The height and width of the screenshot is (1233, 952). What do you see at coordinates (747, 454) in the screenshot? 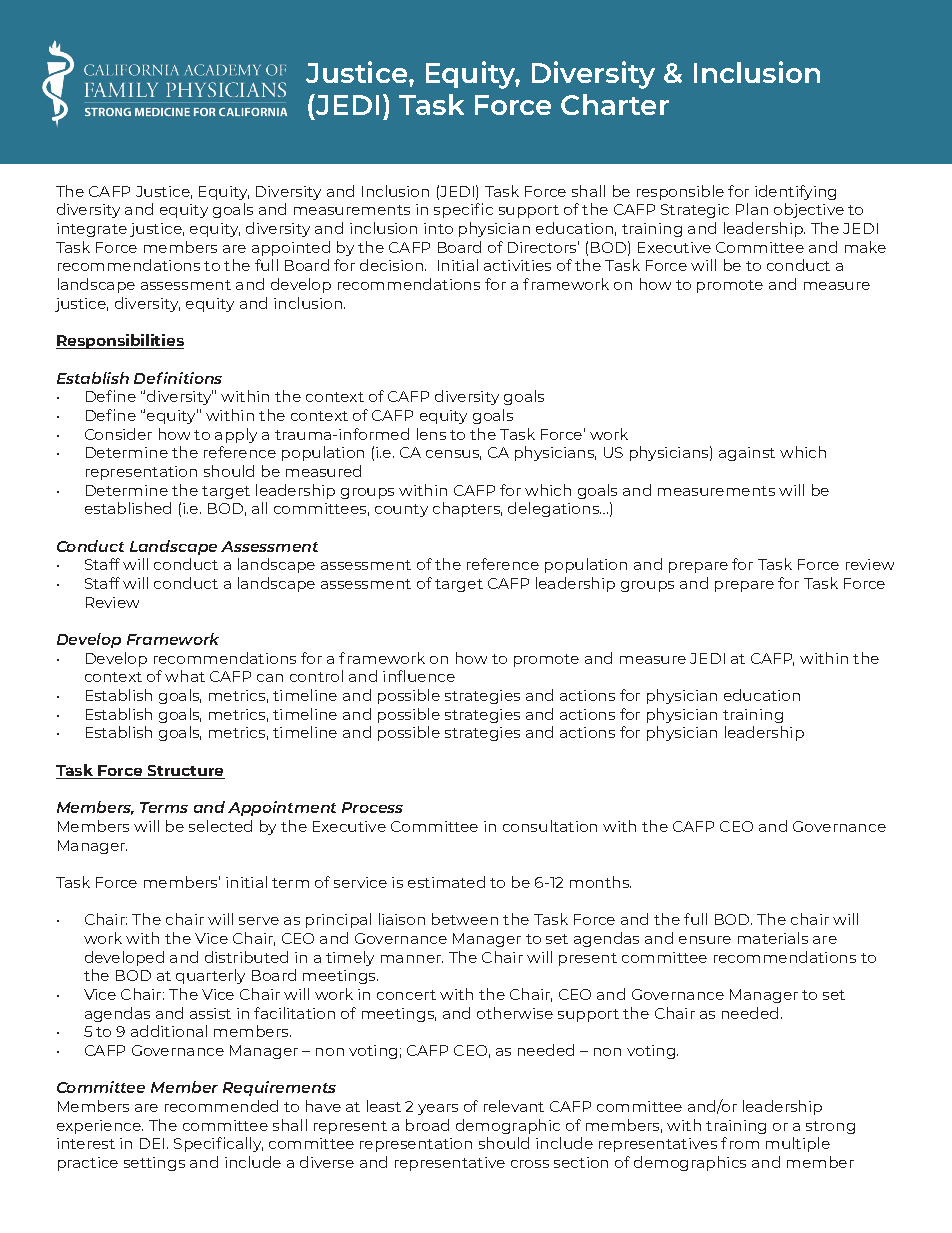
I see `against` at bounding box center [747, 454].
